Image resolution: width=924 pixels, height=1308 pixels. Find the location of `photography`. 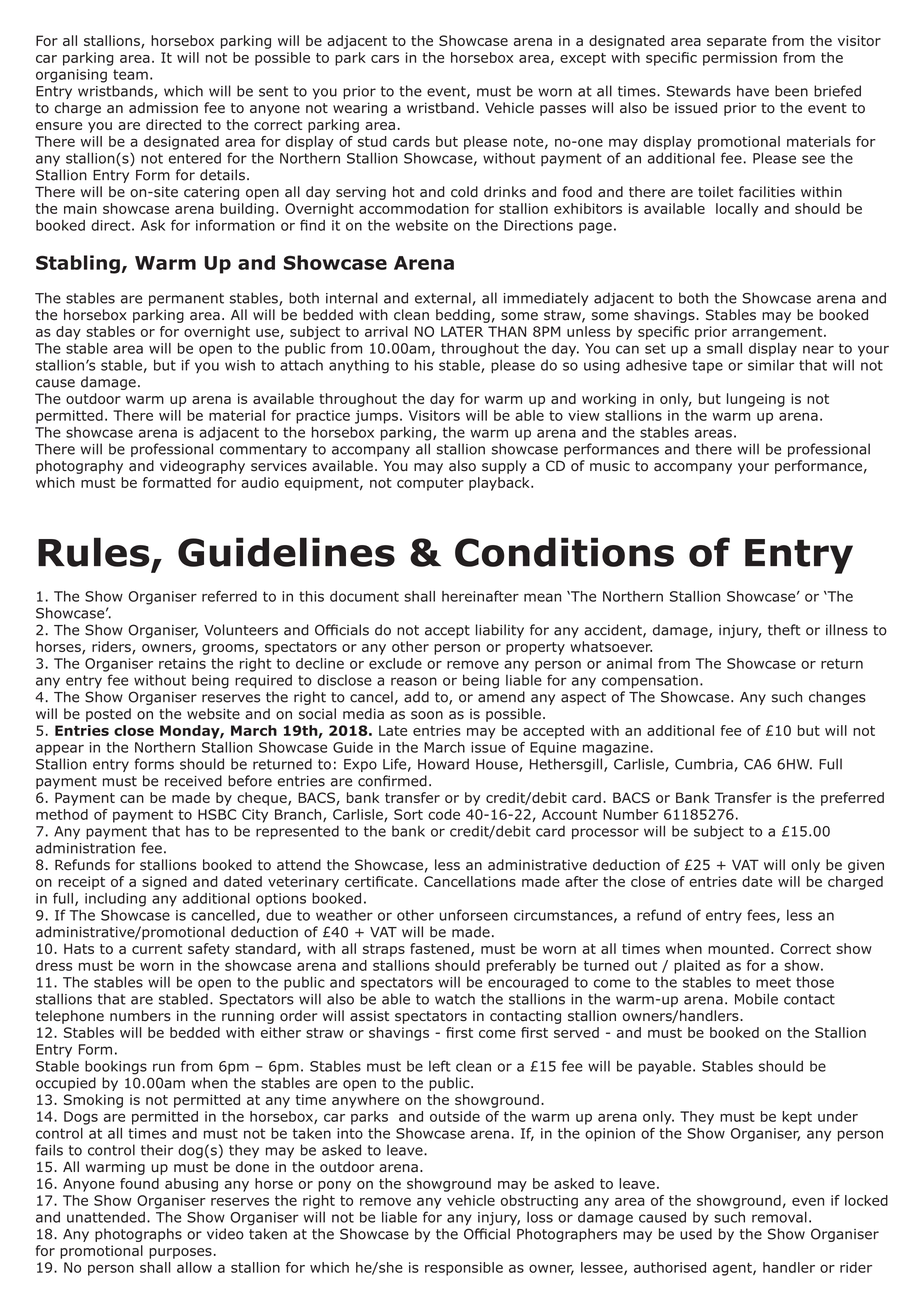

photography is located at coordinates (79, 467).
